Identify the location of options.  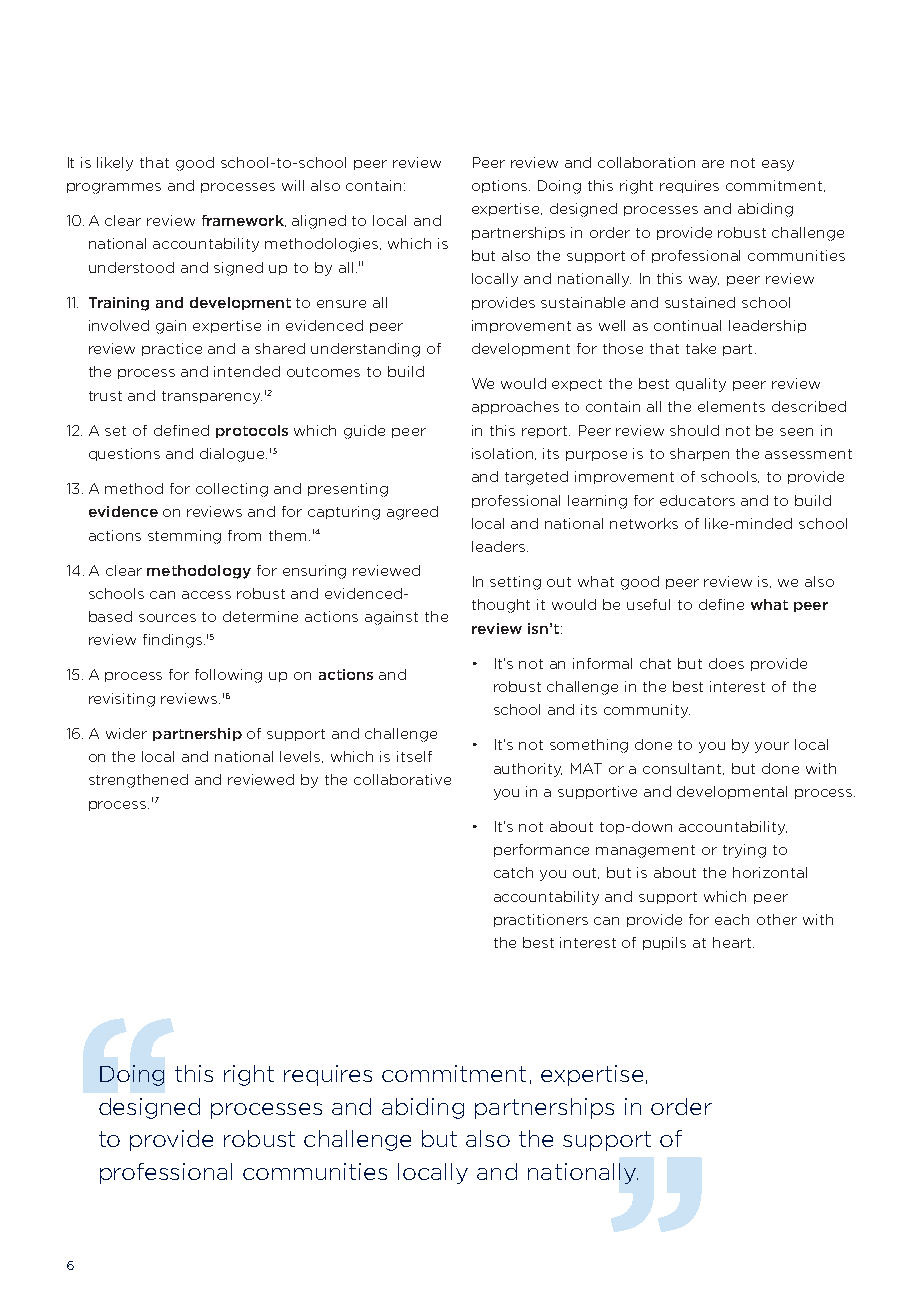
(501, 186).
